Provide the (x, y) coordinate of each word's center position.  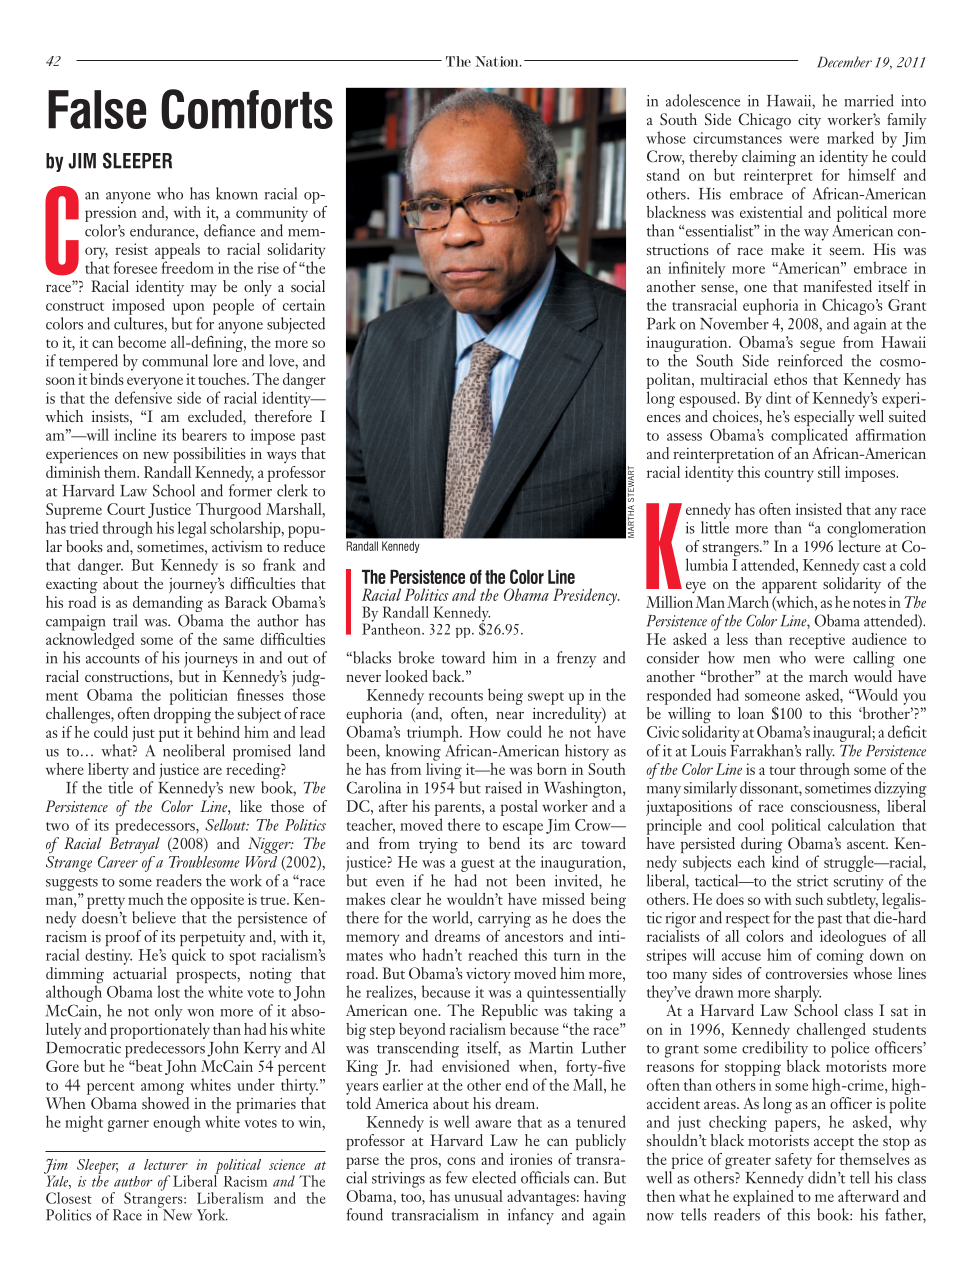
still (829, 472)
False (97, 109)
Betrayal (134, 845)
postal (519, 808)
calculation (861, 824)
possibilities (209, 455)
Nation (498, 61)
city (809, 121)
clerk (292, 490)
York (212, 1215)
